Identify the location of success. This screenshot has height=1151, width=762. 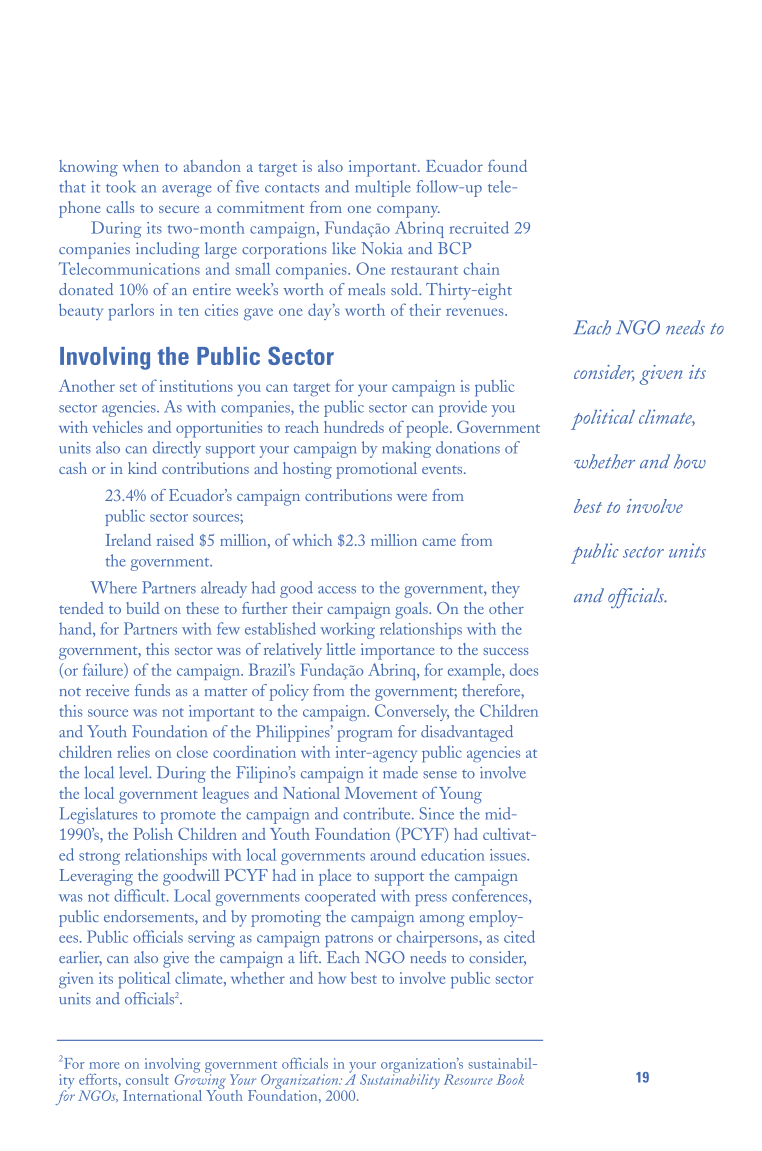
(505, 651).
